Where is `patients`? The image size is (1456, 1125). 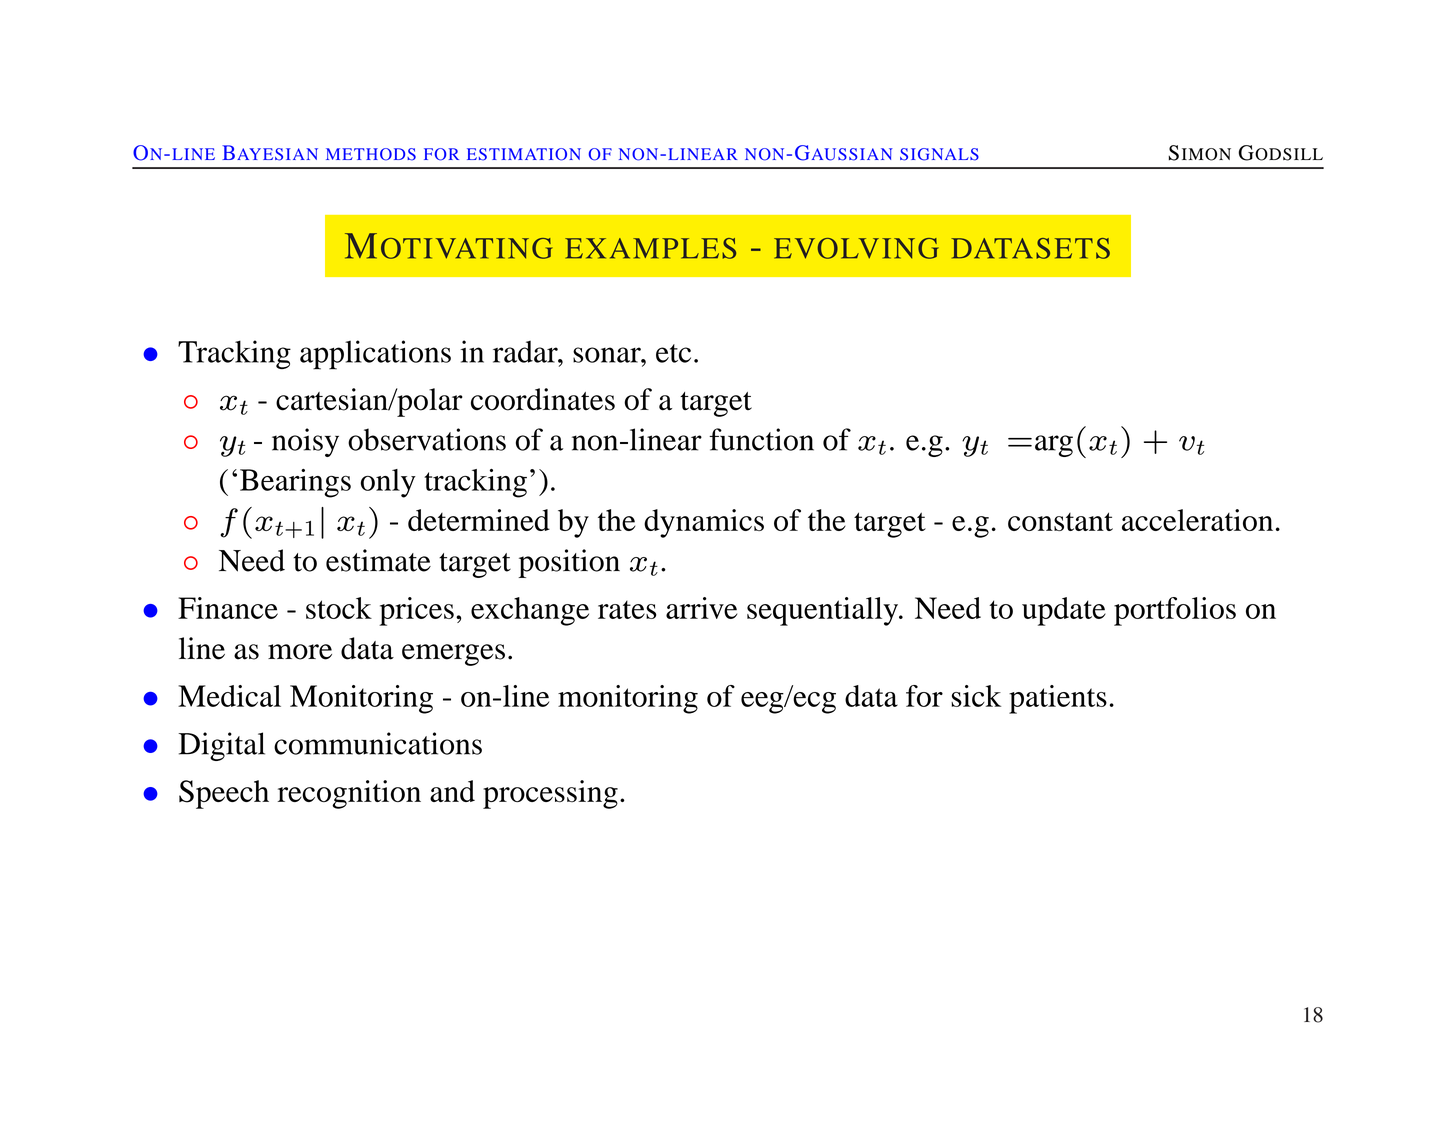
patients is located at coordinates (1058, 699).
